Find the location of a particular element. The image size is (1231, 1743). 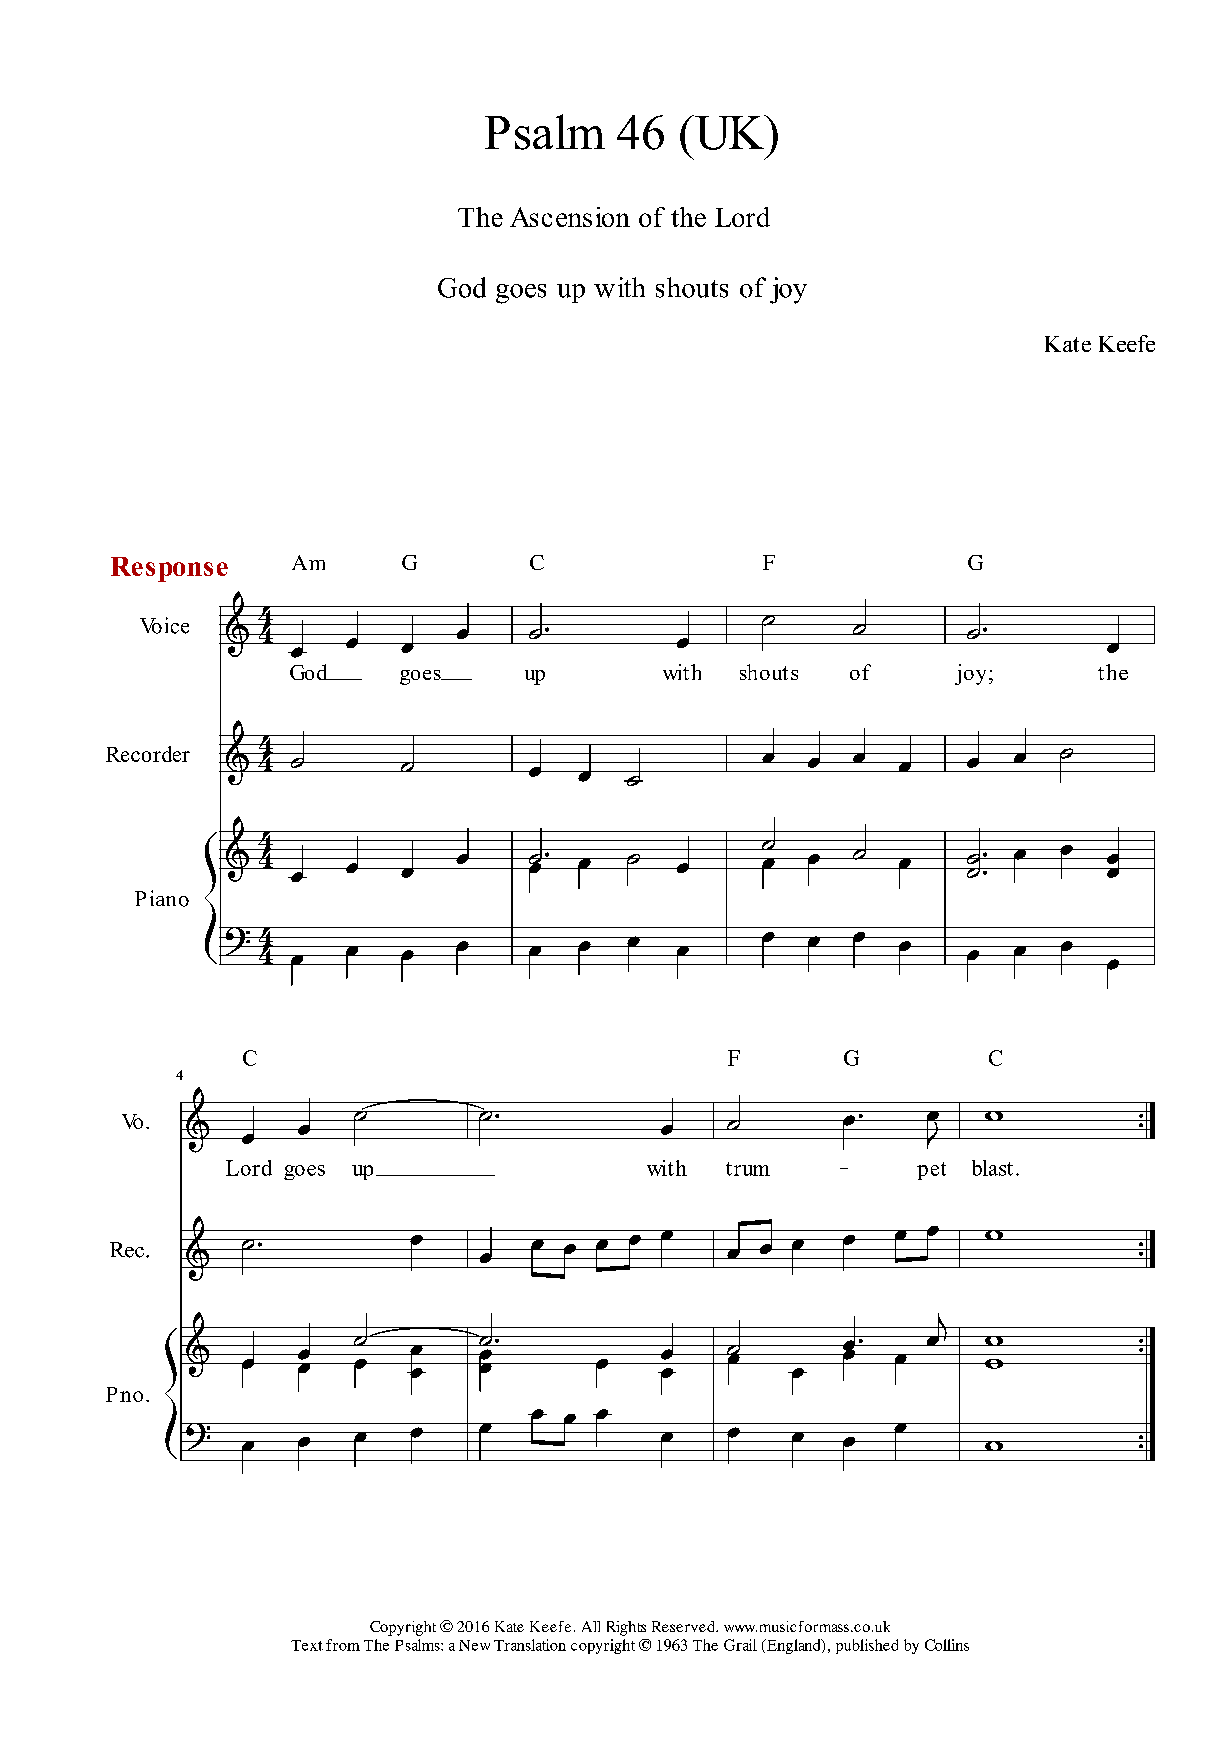

Response is located at coordinates (169, 569).
